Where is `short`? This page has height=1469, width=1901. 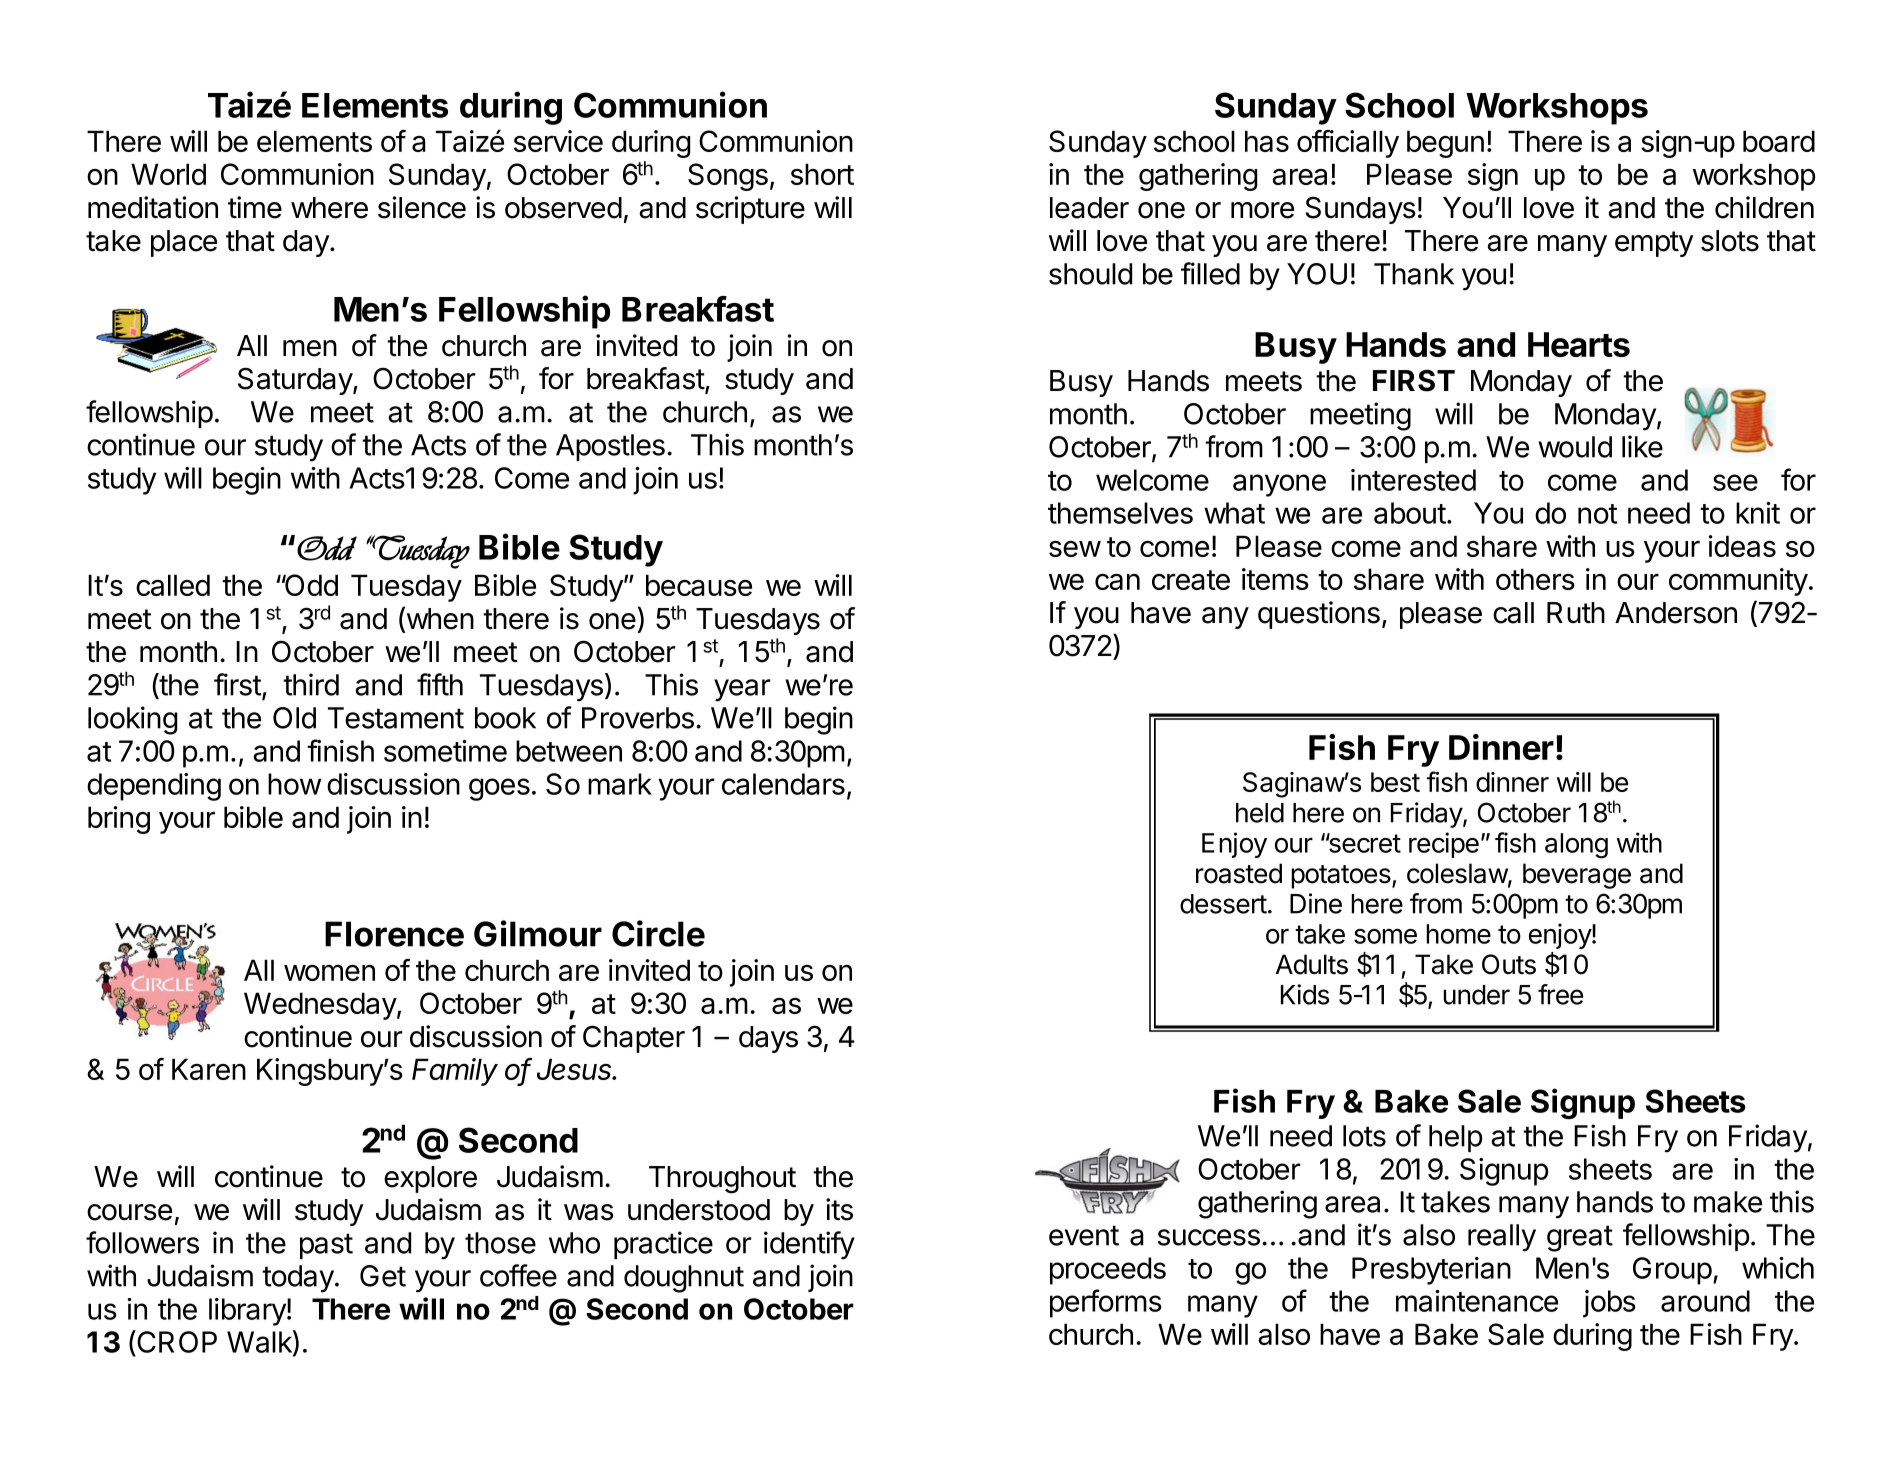
short is located at coordinates (822, 174).
